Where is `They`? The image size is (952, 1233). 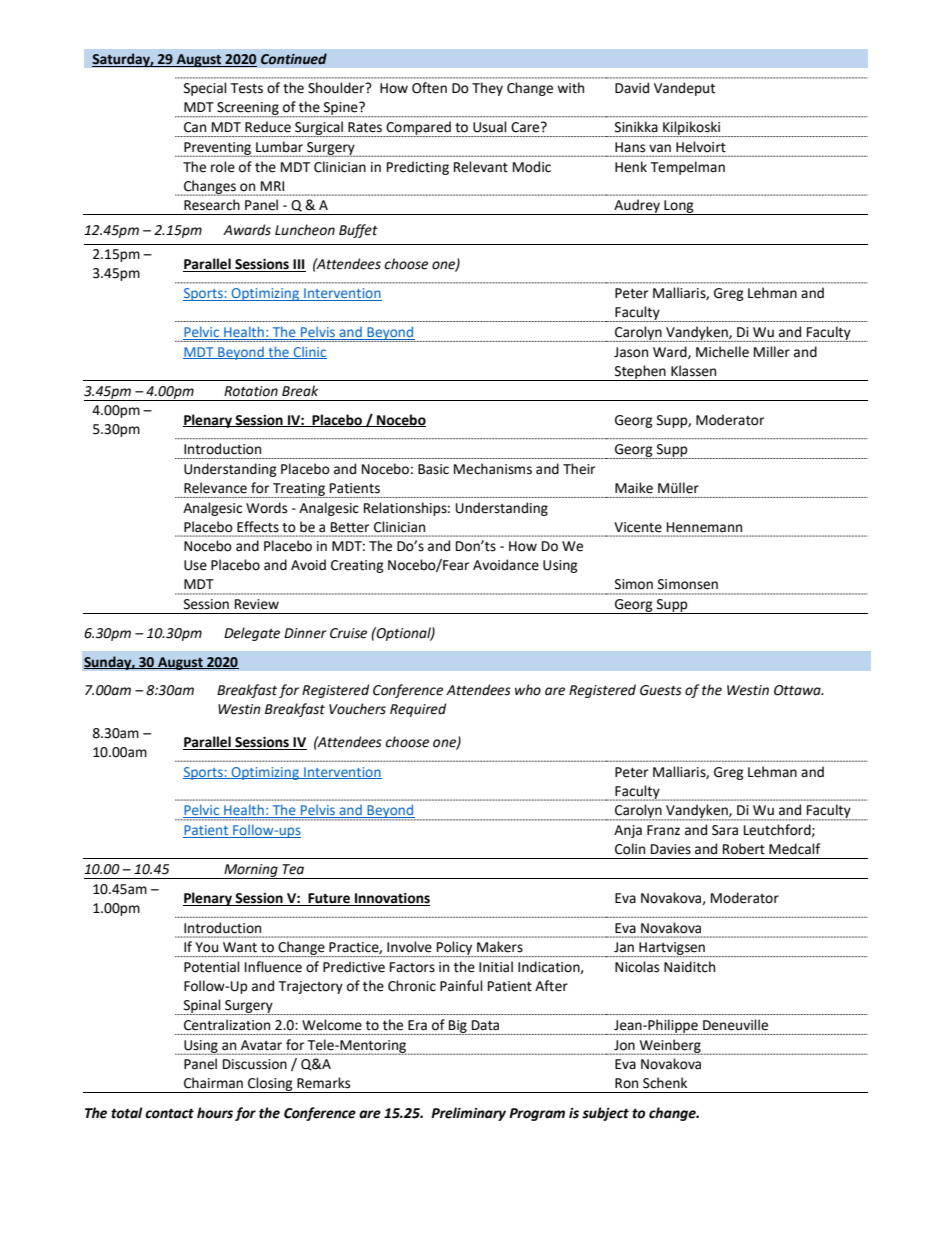
They is located at coordinates (487, 89).
